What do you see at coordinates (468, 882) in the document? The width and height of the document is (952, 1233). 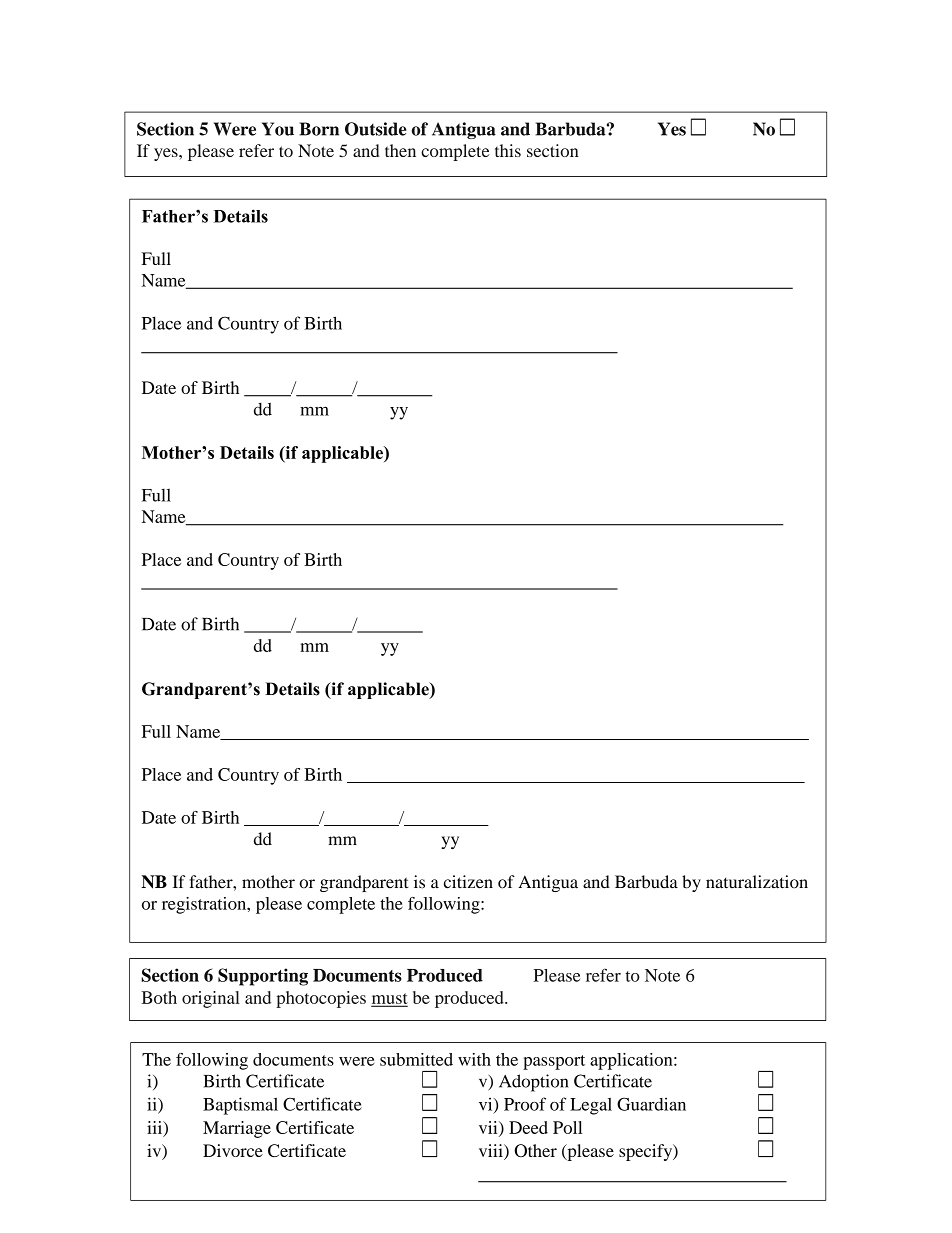 I see `citizen` at bounding box center [468, 882].
